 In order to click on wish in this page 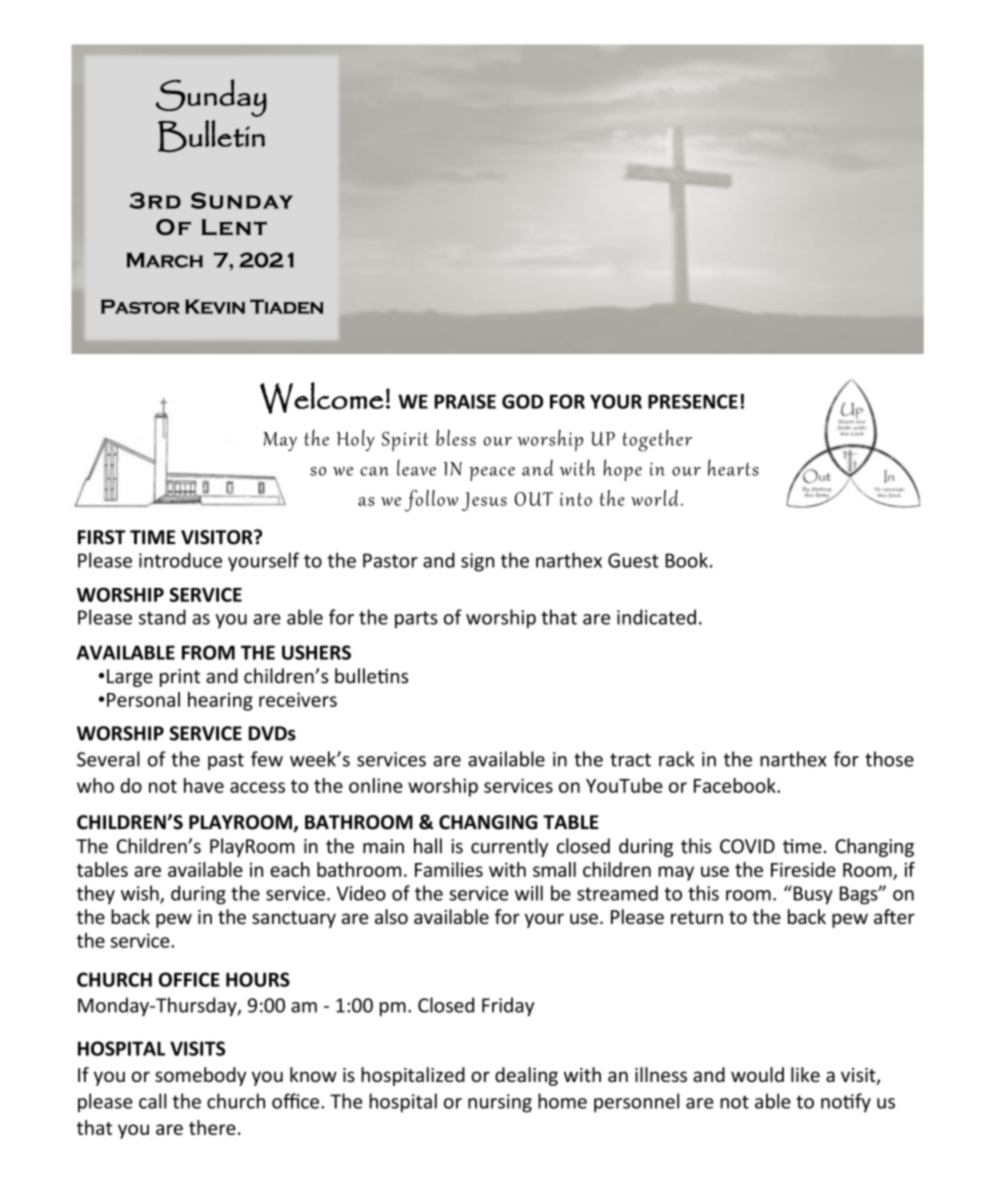, I will do `click(141, 894)`.
